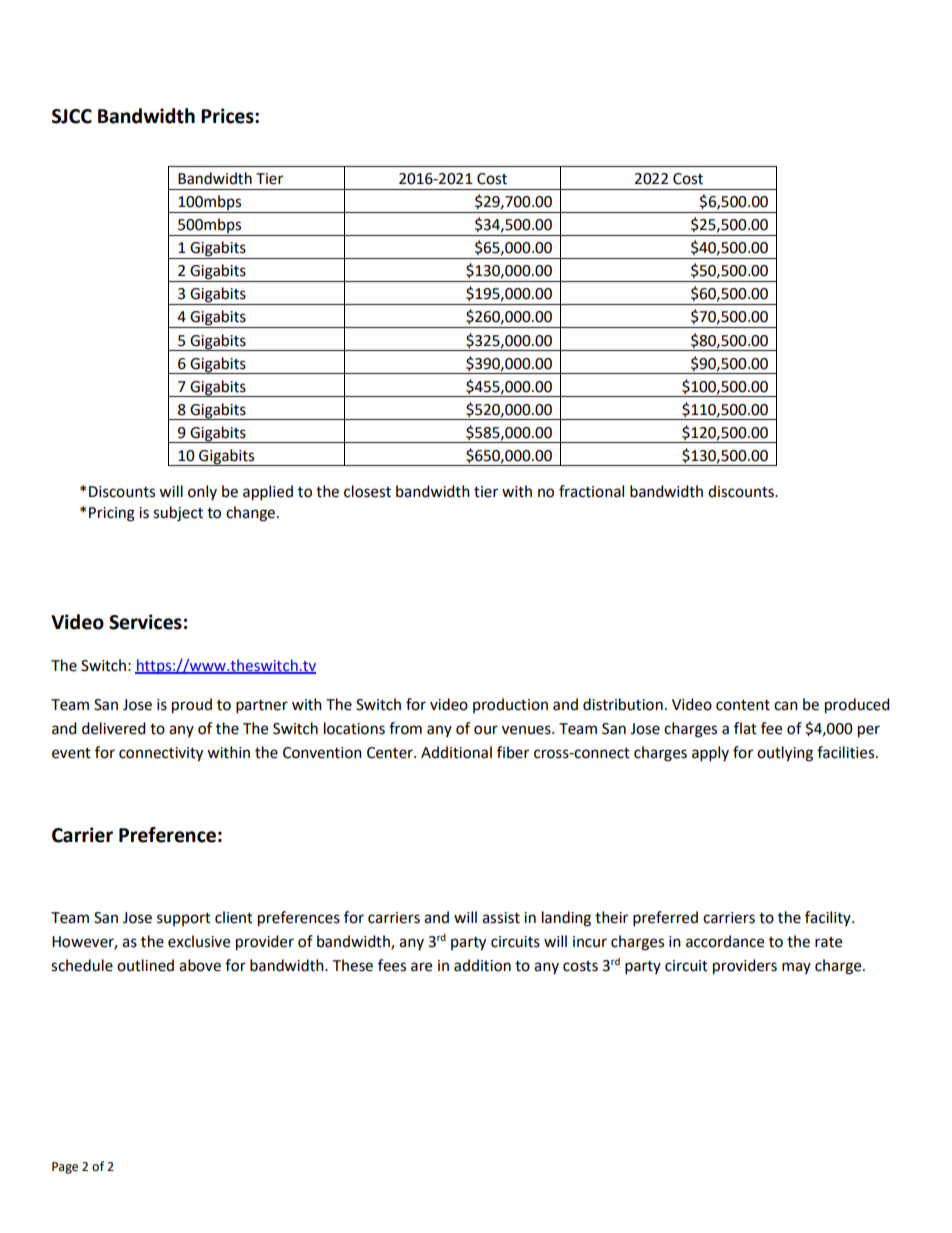 Image resolution: width=952 pixels, height=1233 pixels. What do you see at coordinates (199, 941) in the screenshot?
I see `exclusive` at bounding box center [199, 941].
